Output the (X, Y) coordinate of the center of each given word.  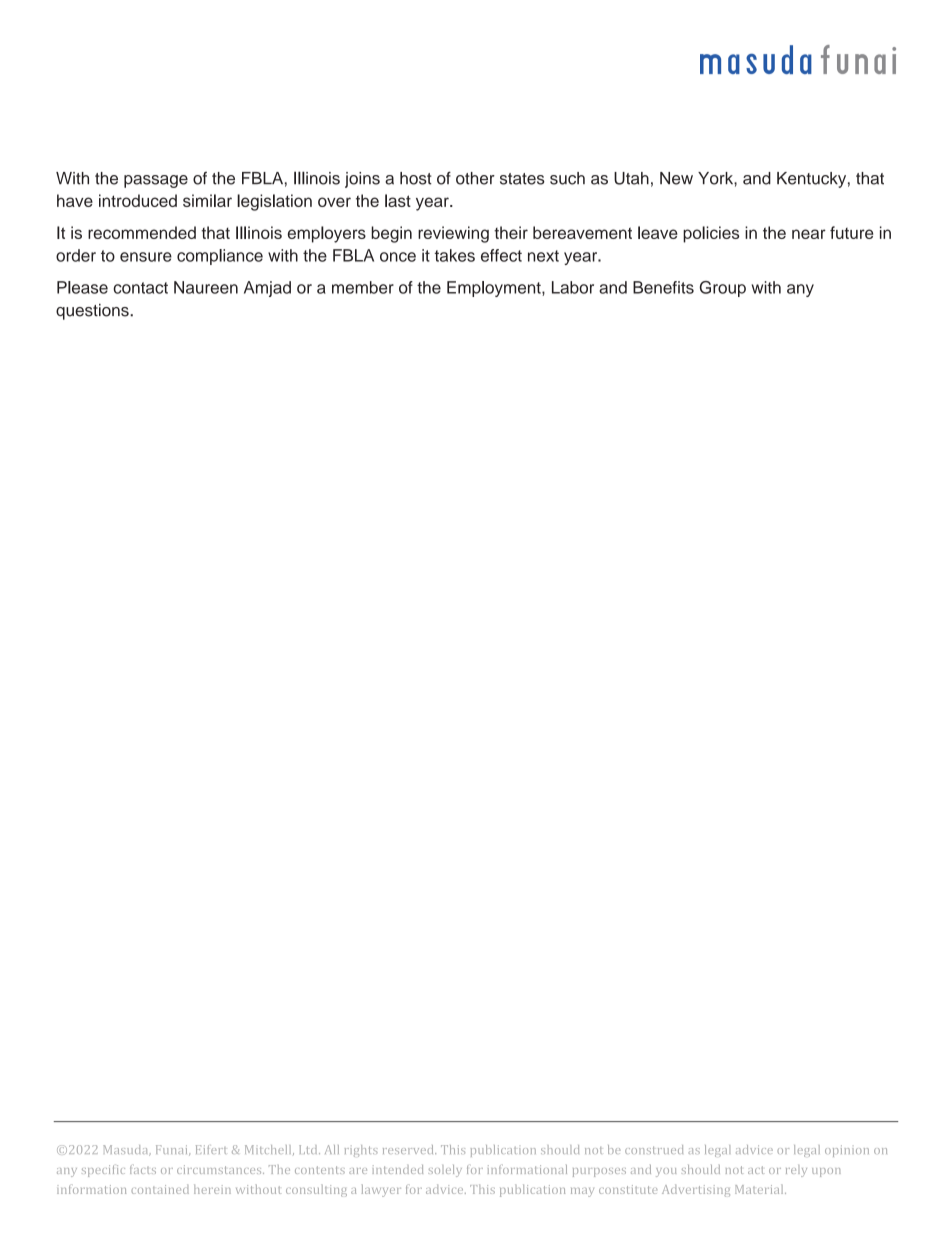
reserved (409, 1149)
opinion (847, 1151)
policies (711, 234)
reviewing (453, 234)
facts (143, 1169)
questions (93, 312)
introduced (138, 200)
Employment (495, 289)
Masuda (127, 1150)
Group (723, 289)
